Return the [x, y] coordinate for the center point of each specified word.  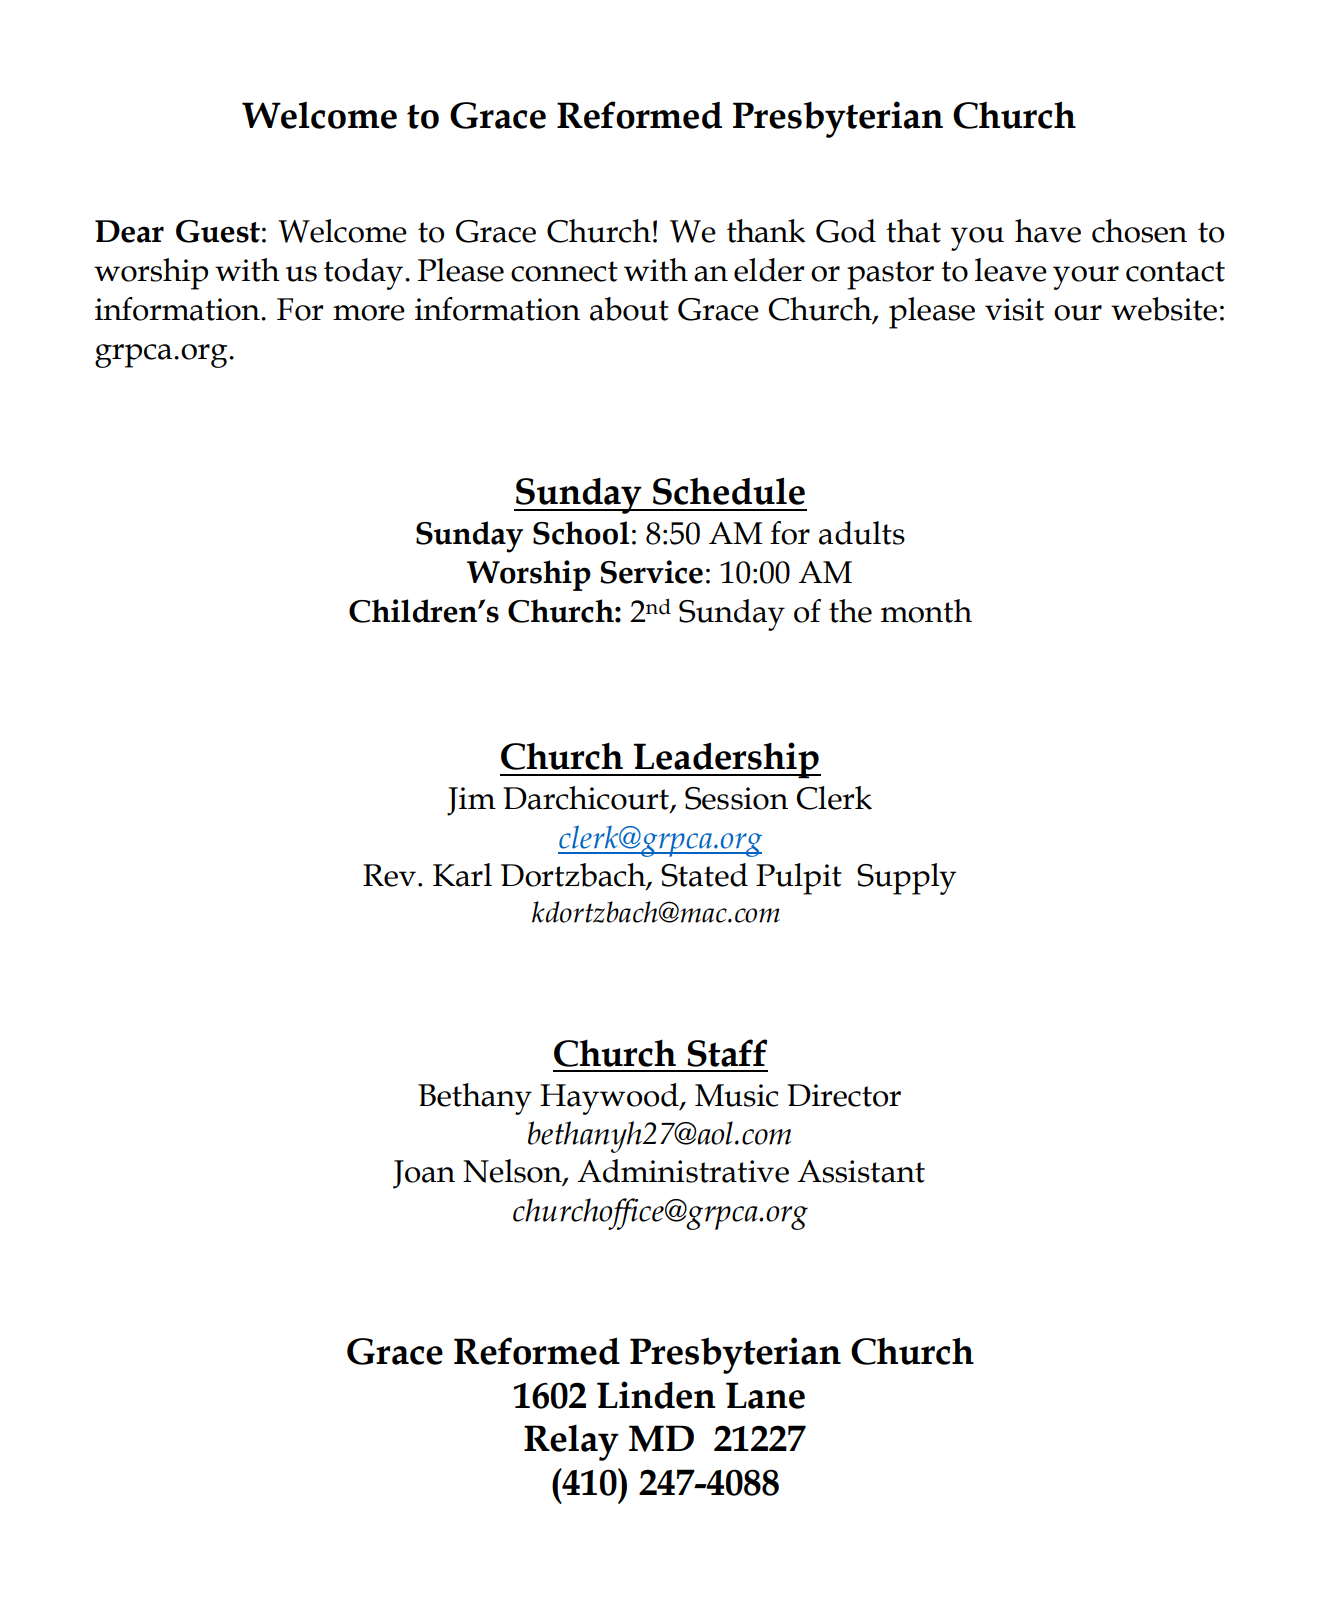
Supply [907, 879]
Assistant [861, 1171]
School [581, 533]
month [926, 611]
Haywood [610, 1099]
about [629, 309]
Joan [424, 1174]
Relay [571, 1442]
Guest [218, 231]
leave [1011, 270]
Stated [704, 875]
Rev [389, 875]
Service [651, 572]
